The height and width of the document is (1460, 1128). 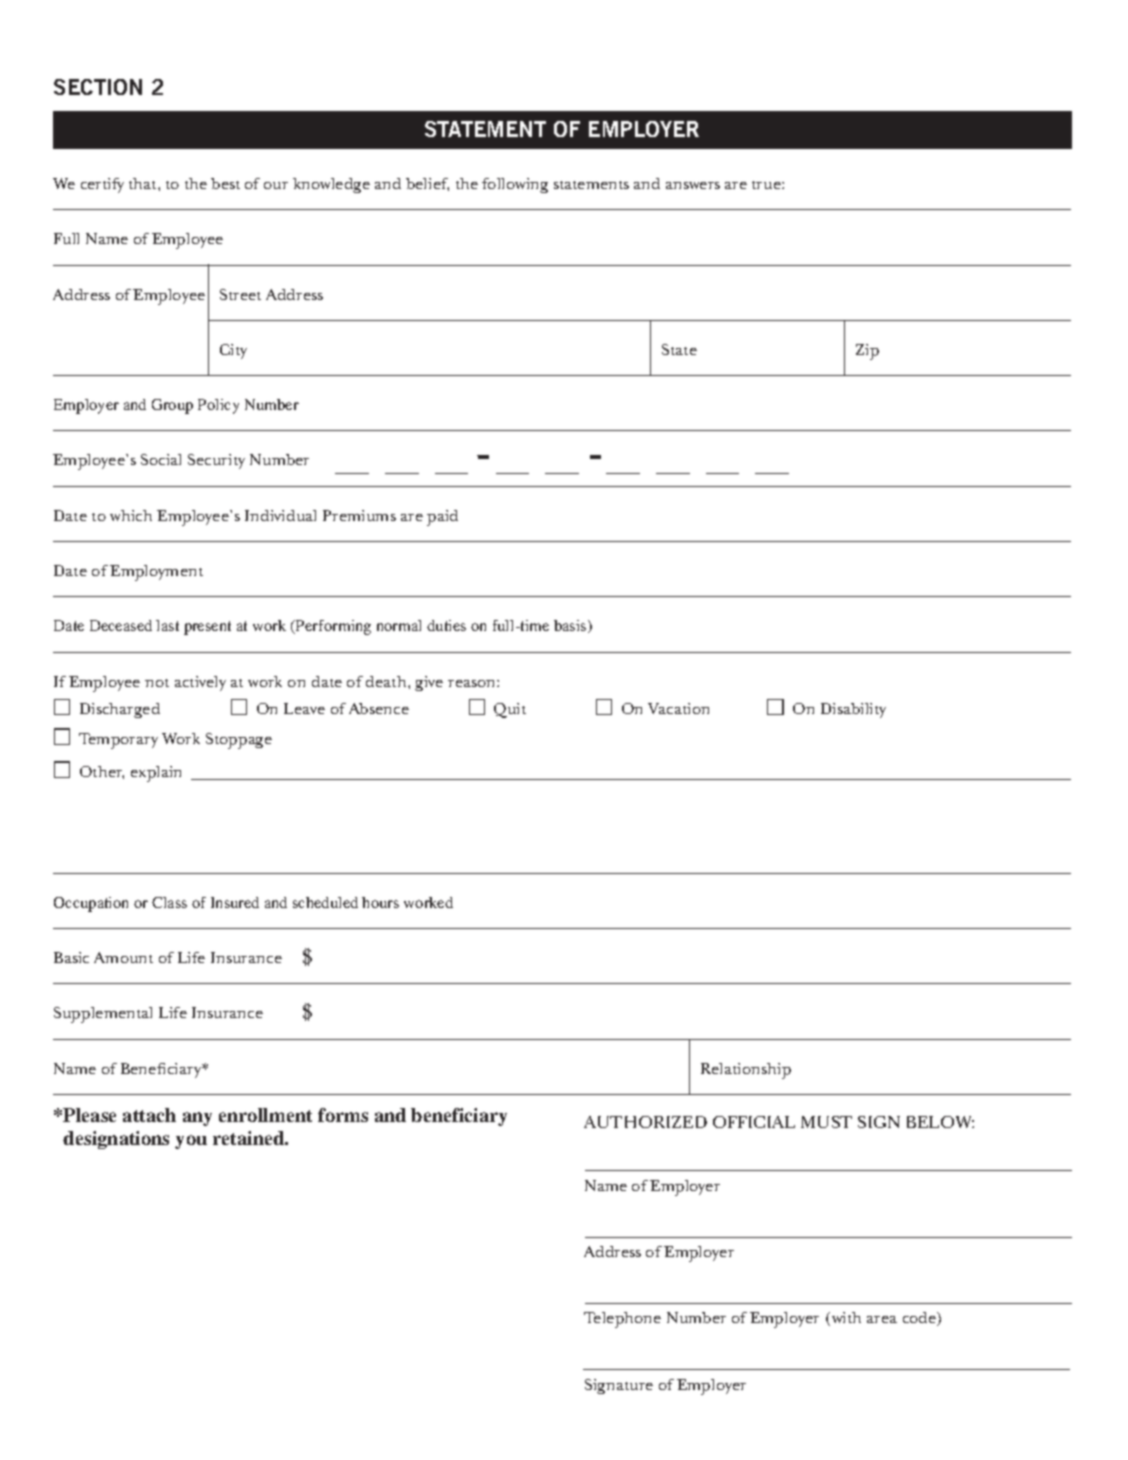 What do you see at coordinates (510, 710) in the document?
I see `Quit` at bounding box center [510, 710].
